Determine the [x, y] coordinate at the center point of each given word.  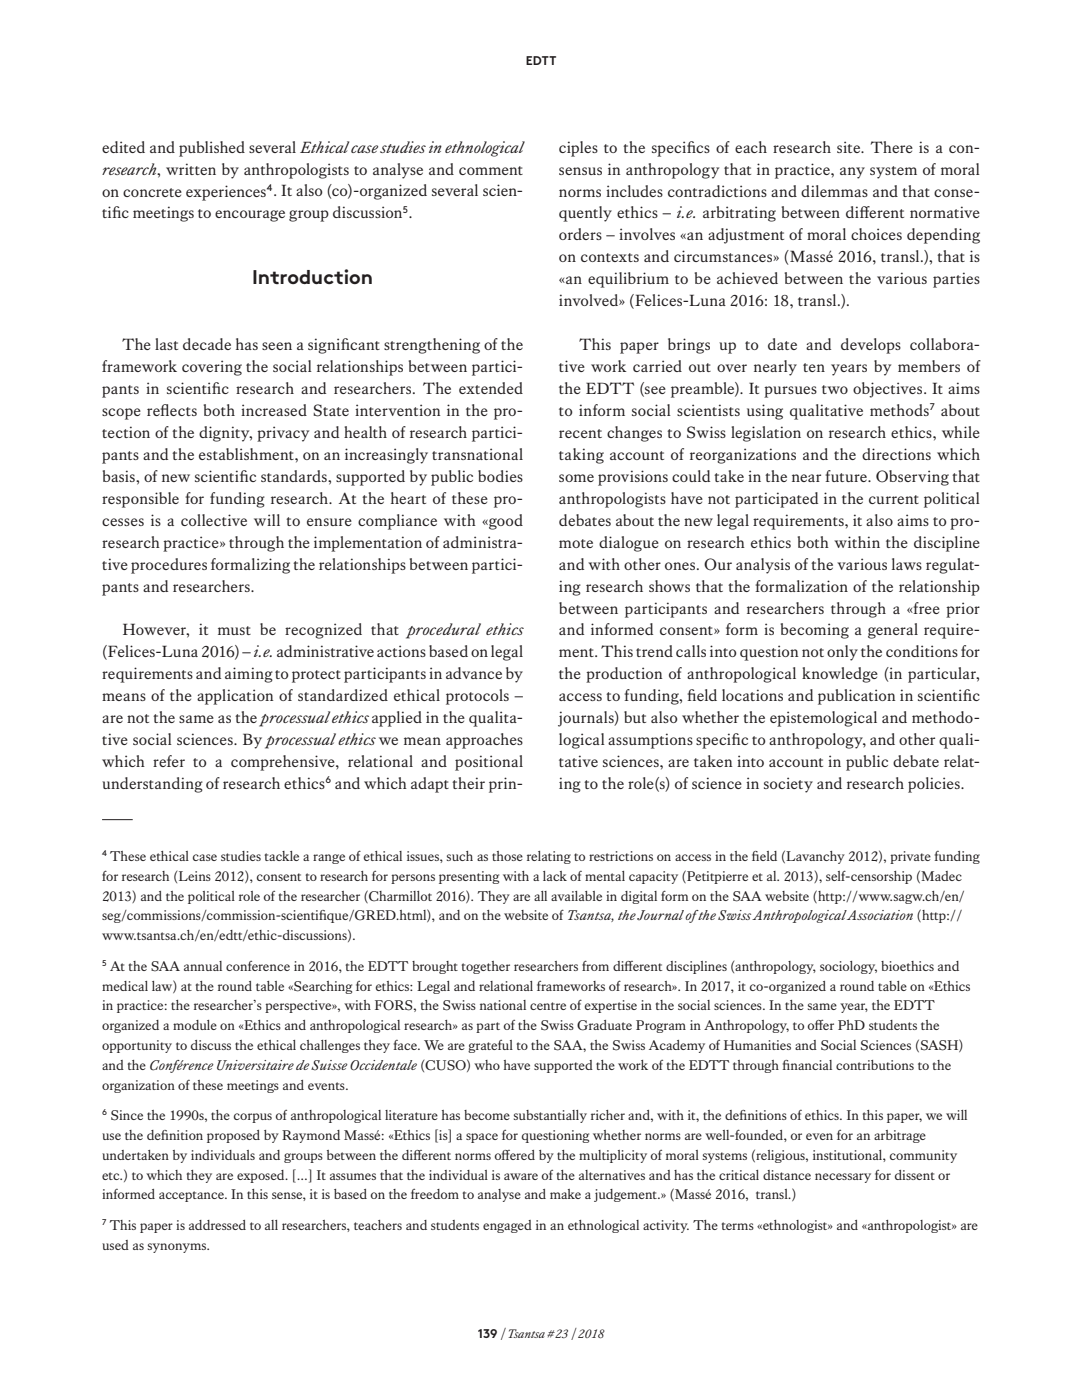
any [852, 173]
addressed [217, 1225]
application [235, 697]
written [191, 169]
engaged [507, 1226]
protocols [477, 697]
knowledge [840, 675]
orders [580, 234]
